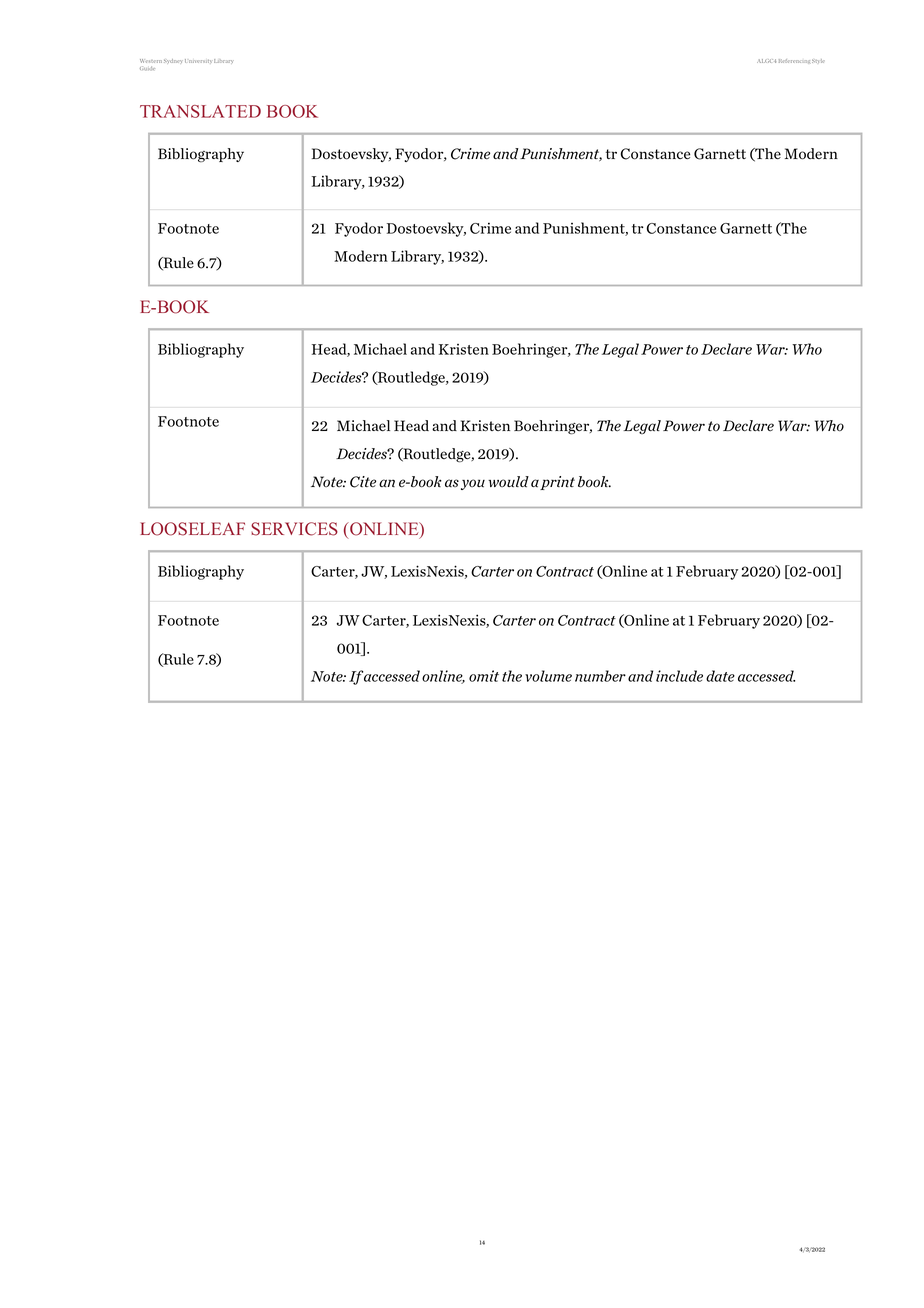 This page has height=1308, width=924. What do you see at coordinates (557, 483) in the page?
I see `print` at bounding box center [557, 483].
